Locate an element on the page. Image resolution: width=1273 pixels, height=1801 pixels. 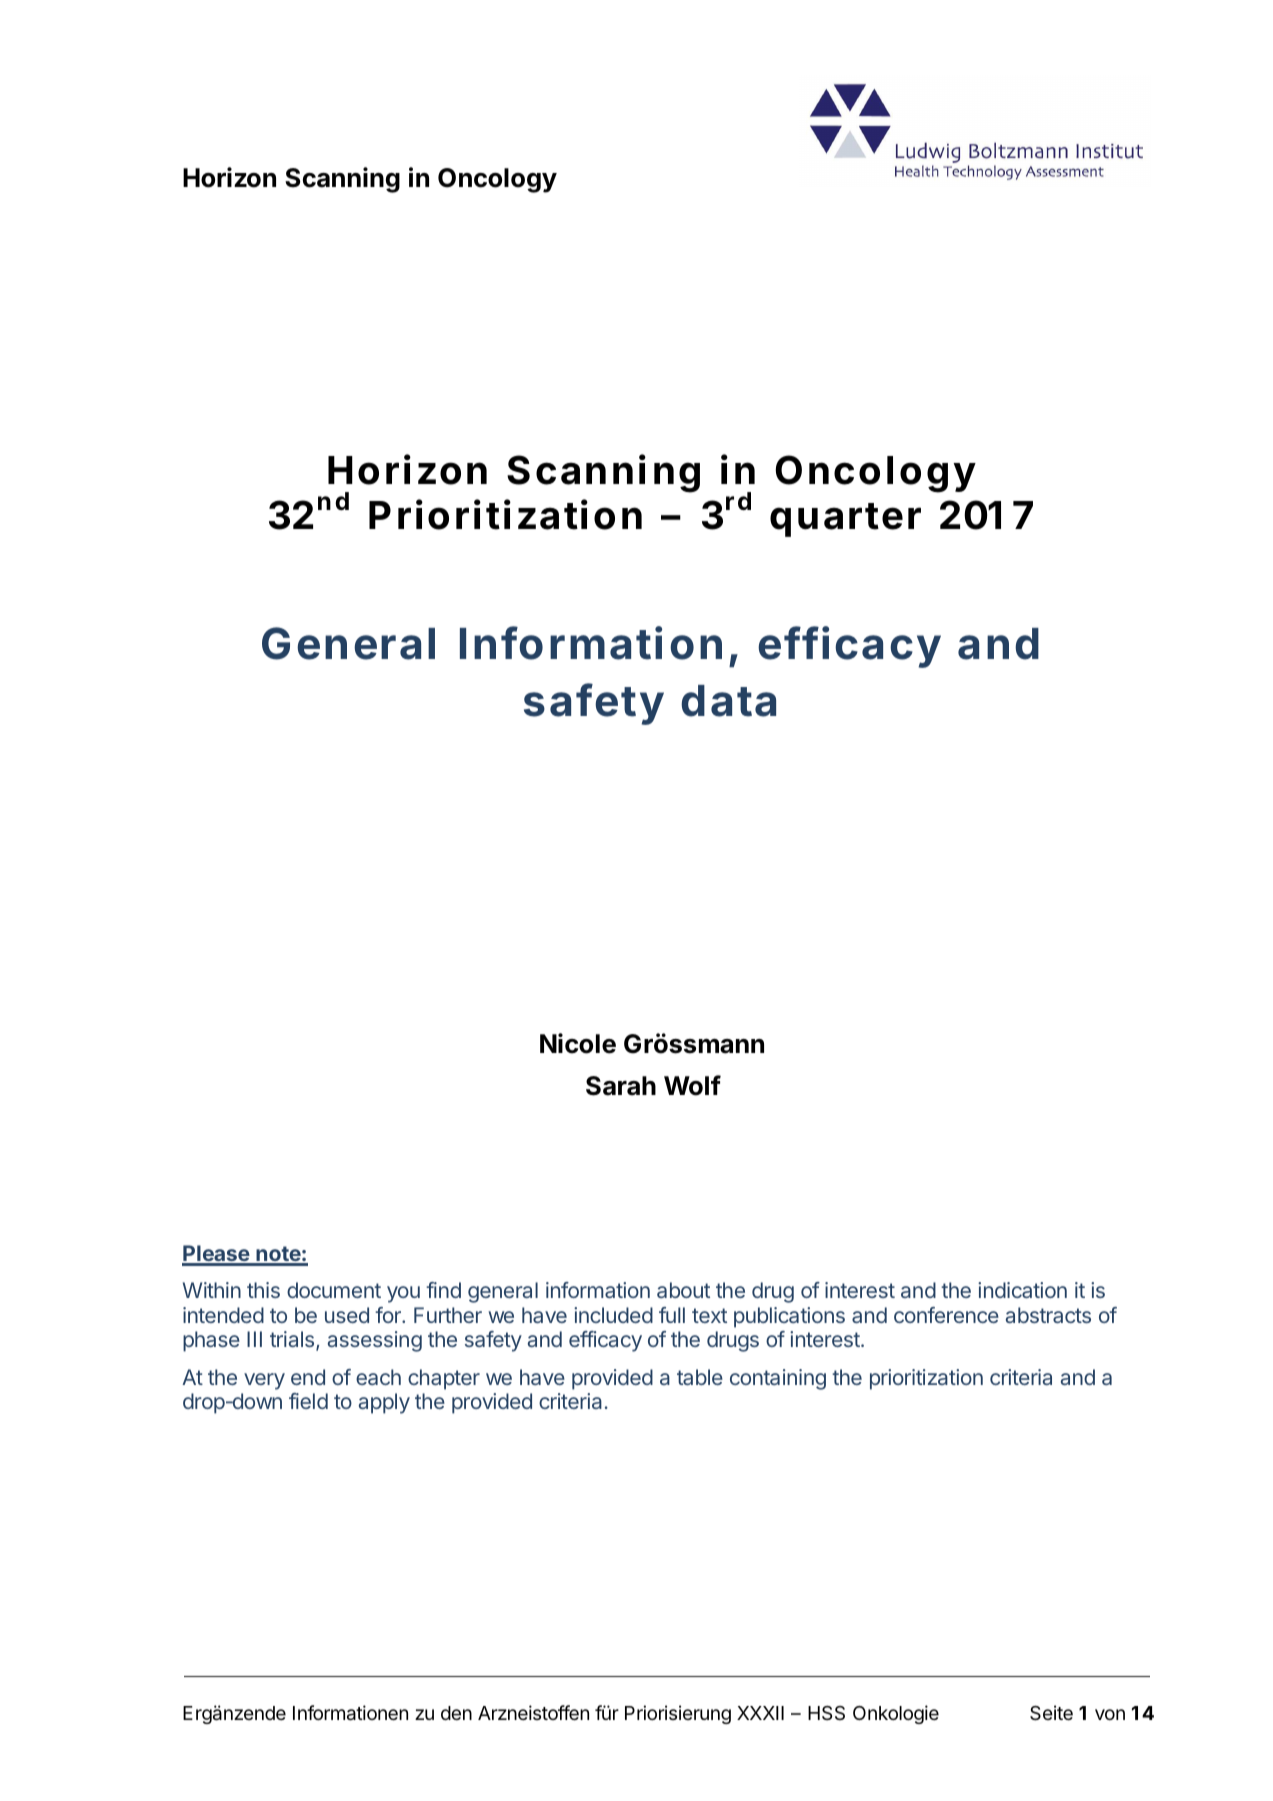
indication is located at coordinates (1022, 1290).
